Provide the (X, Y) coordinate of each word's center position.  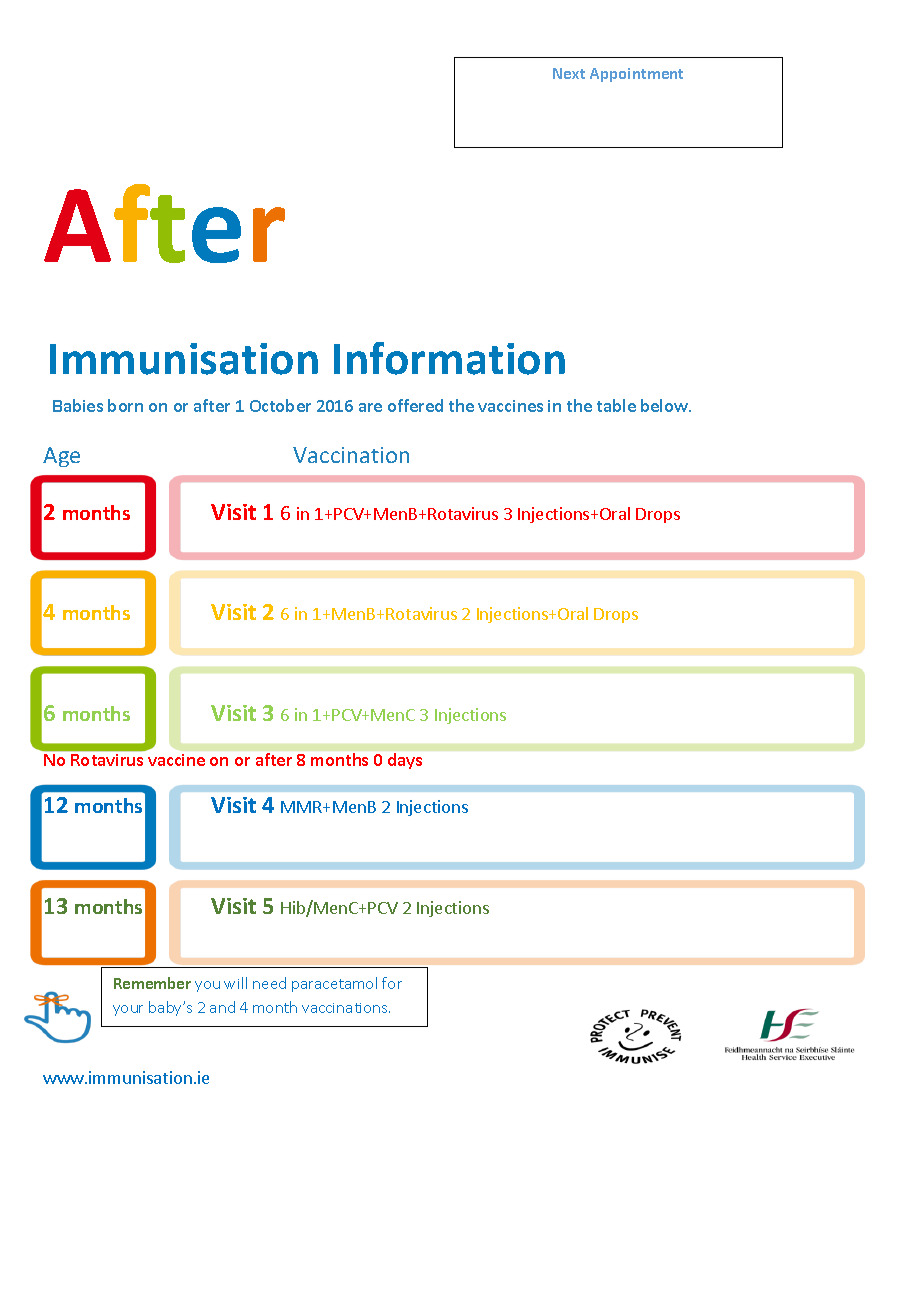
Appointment (636, 75)
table (616, 405)
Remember (152, 983)
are (370, 407)
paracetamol (334, 984)
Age (61, 457)
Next (569, 73)
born (125, 405)
